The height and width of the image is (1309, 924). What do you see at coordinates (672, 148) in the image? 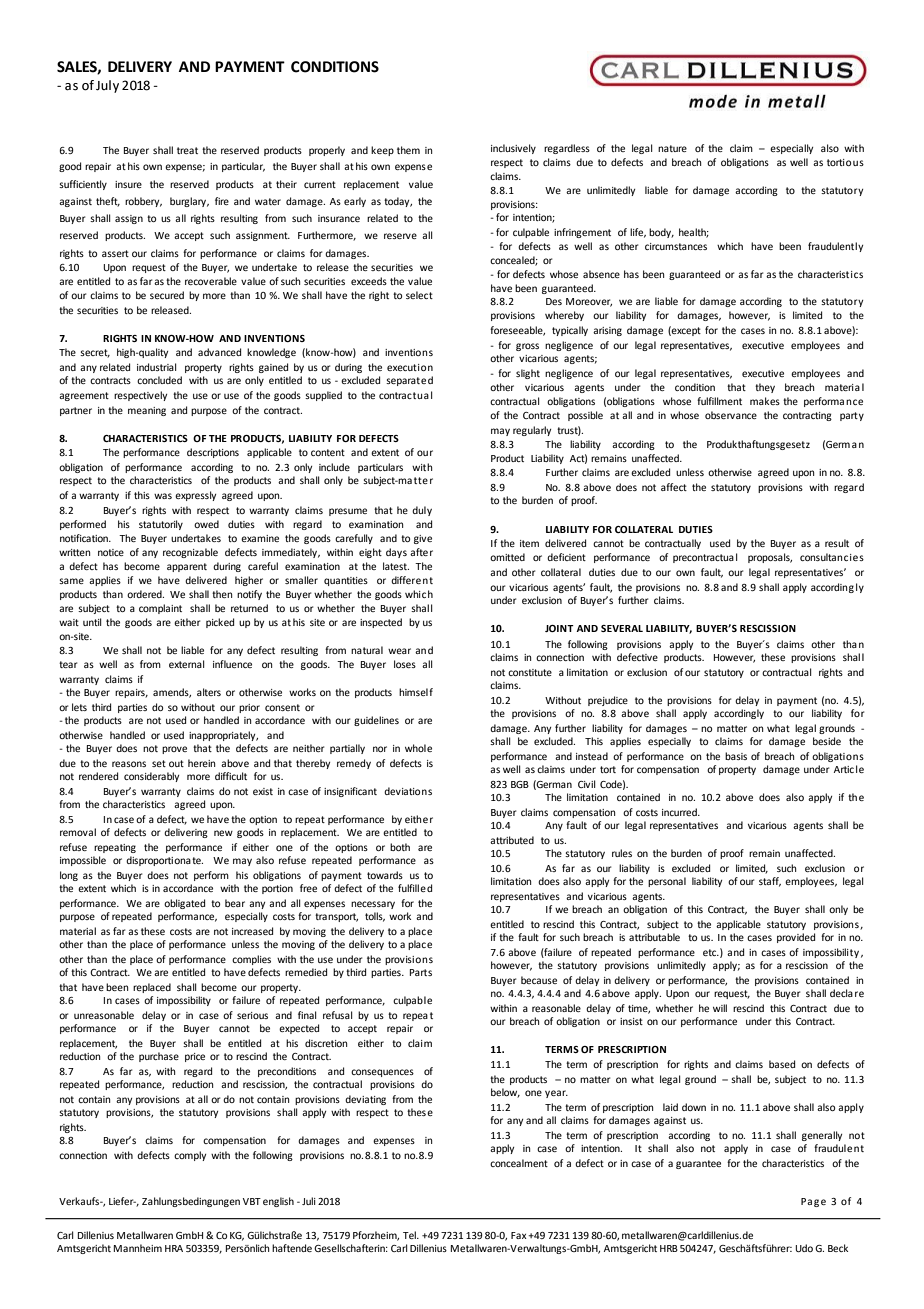
I see `nature` at bounding box center [672, 148].
